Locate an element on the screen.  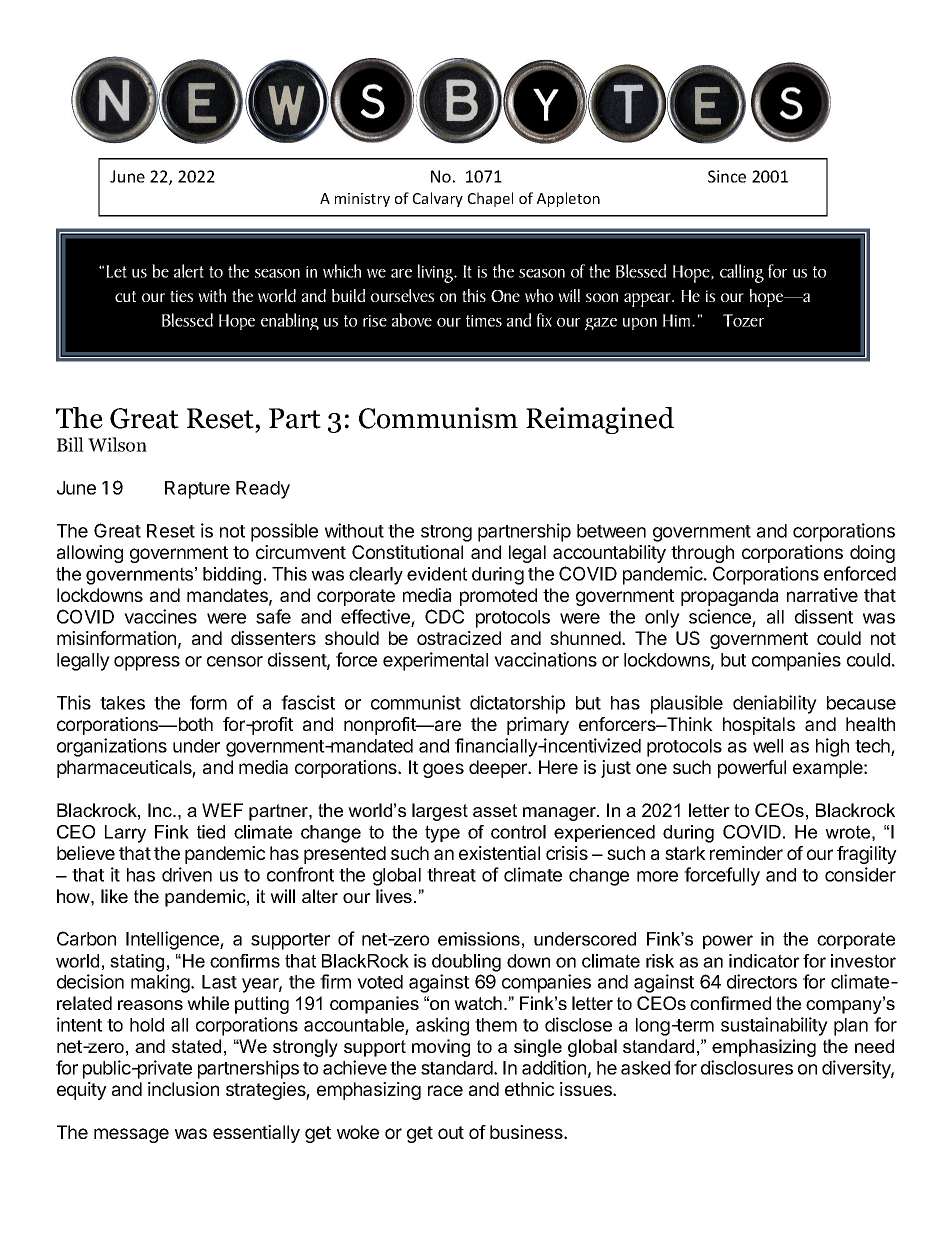
driven is located at coordinates (187, 874).
